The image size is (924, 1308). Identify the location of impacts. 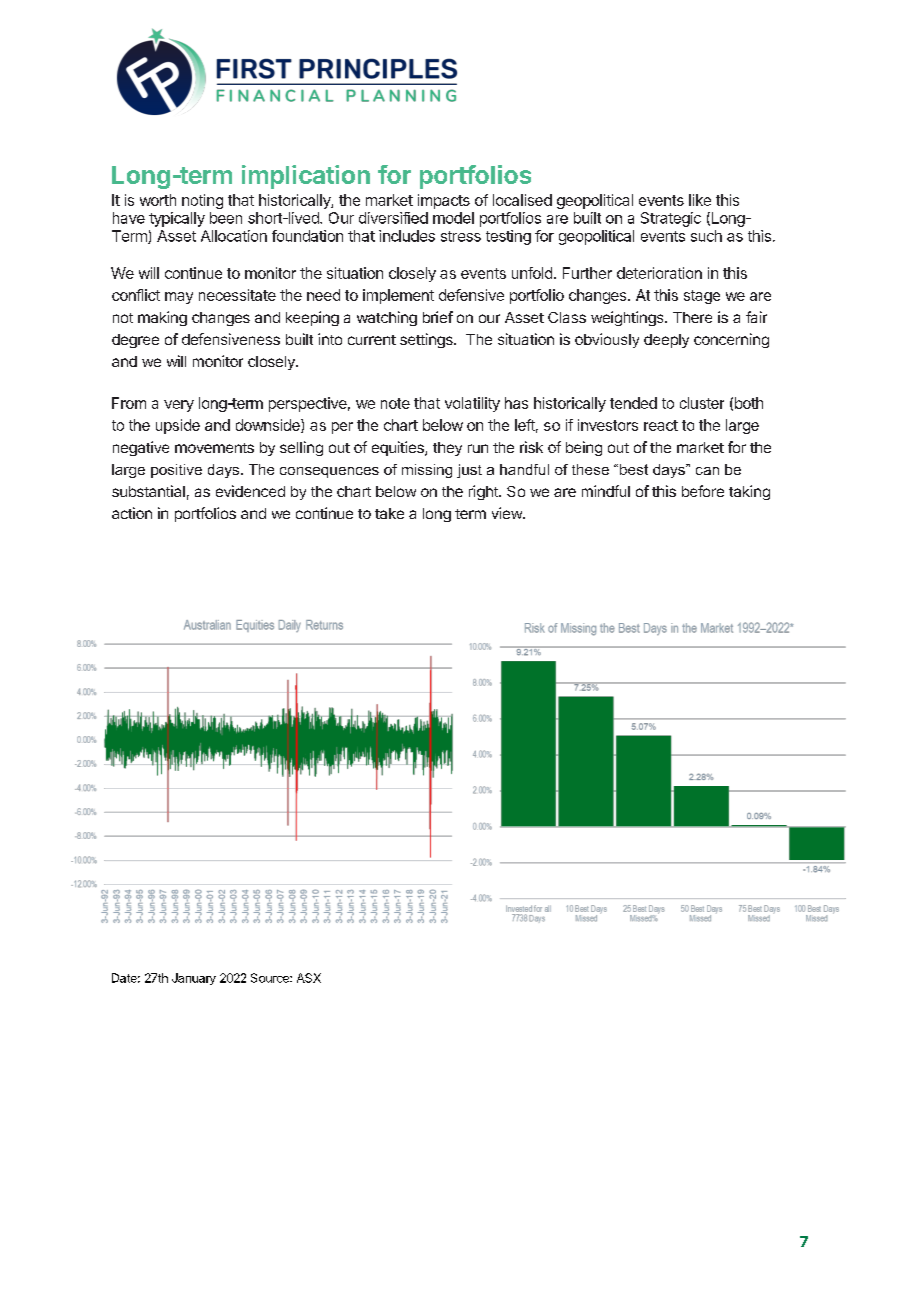
(444, 201).
